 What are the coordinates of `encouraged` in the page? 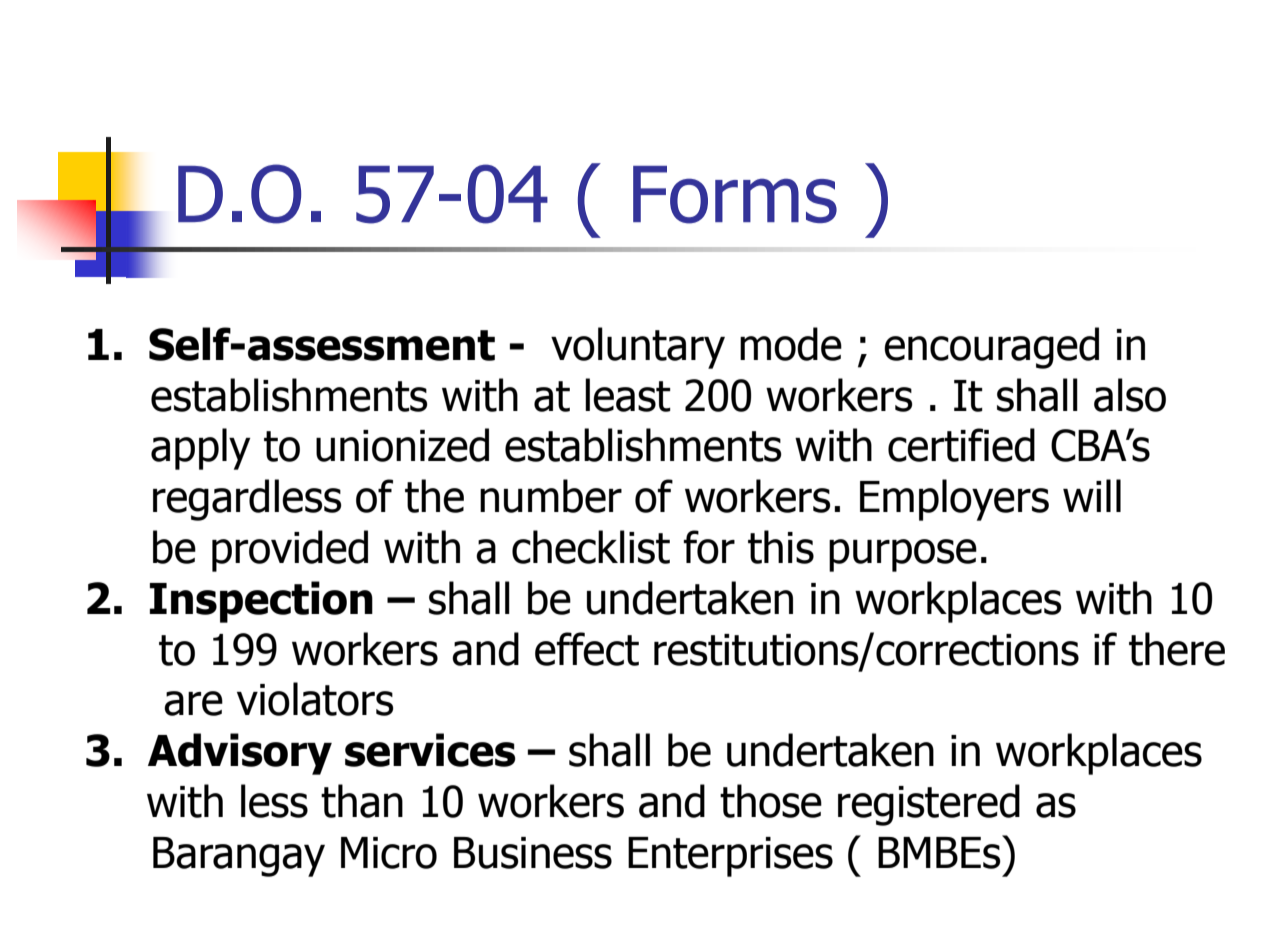 It's located at (991, 348).
